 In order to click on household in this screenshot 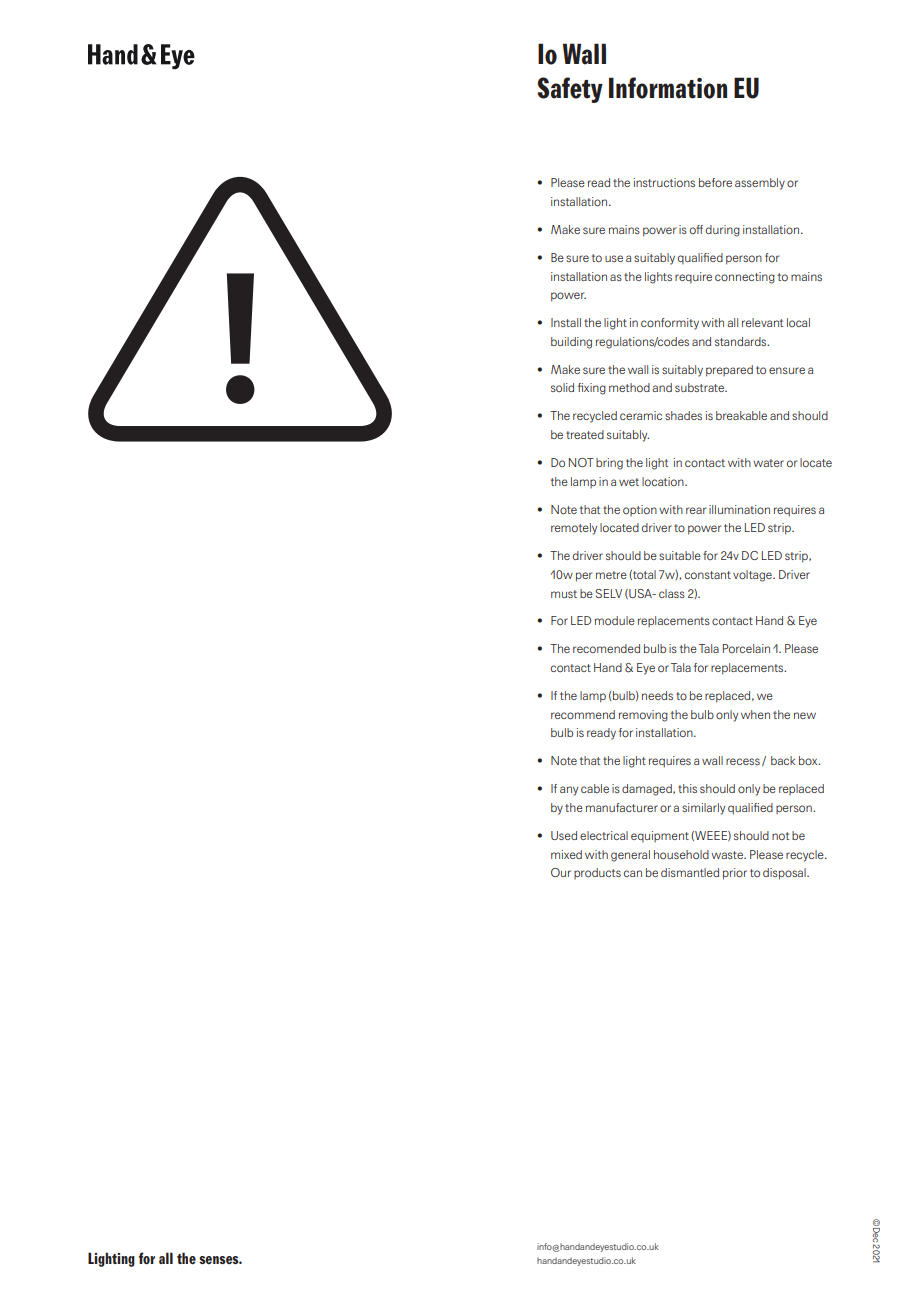, I will do `click(681, 854)`.
